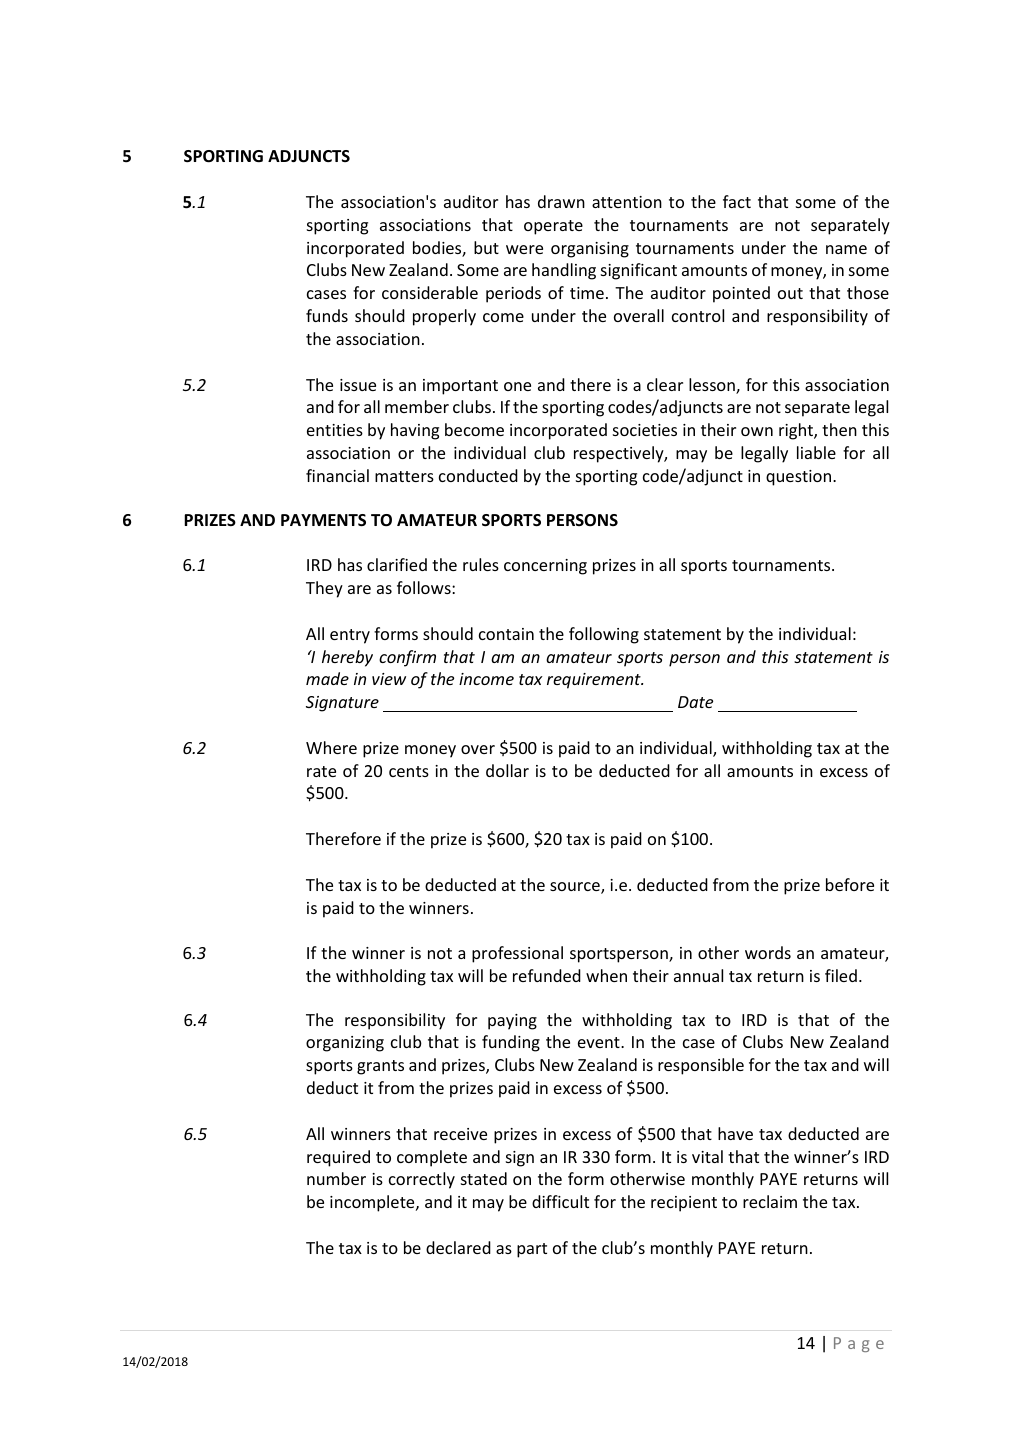 This screenshot has width=1012, height=1431. Describe the element at coordinates (430, 292) in the screenshot. I see `considerable` at that location.
